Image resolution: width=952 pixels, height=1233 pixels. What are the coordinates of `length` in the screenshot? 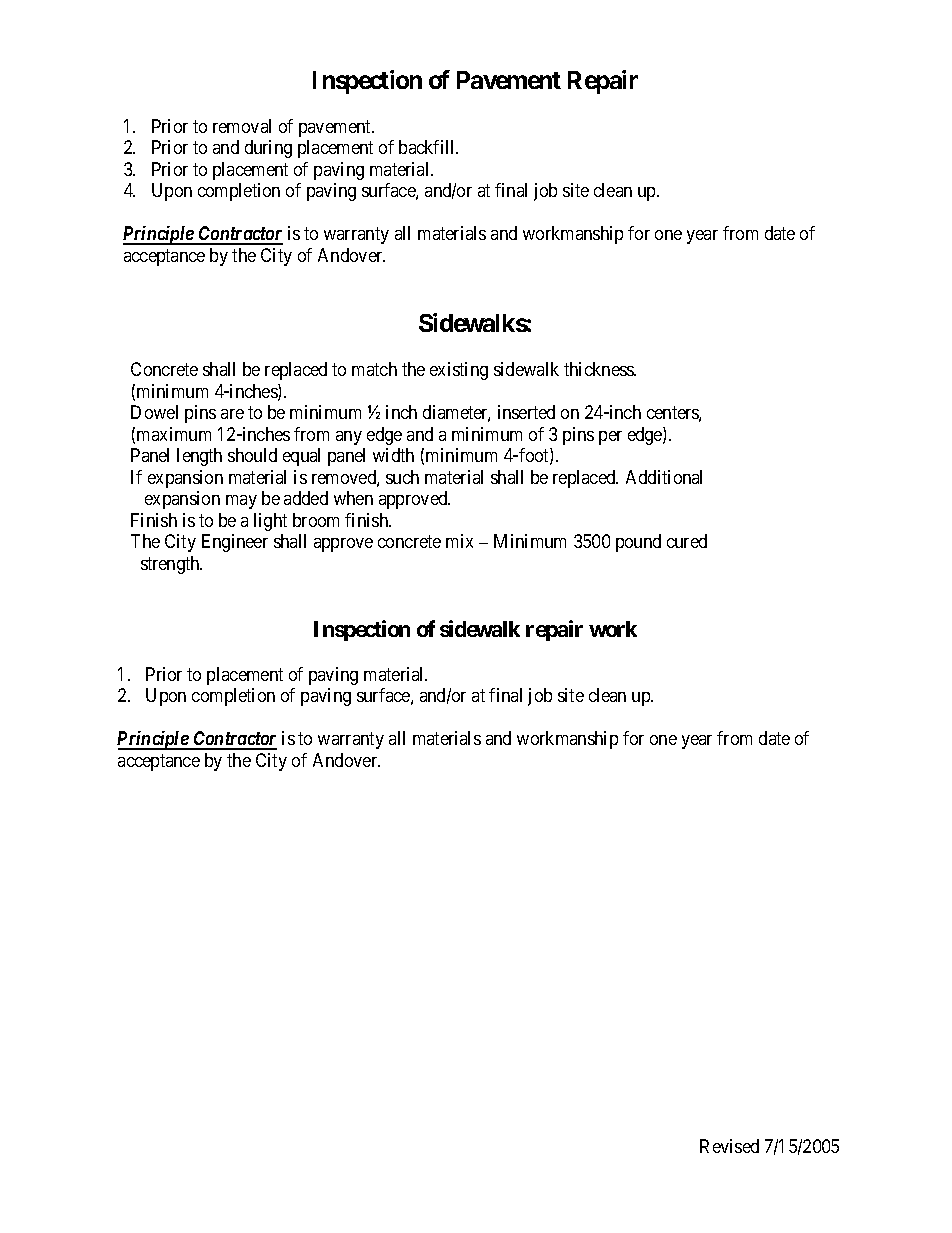 It's located at (199, 457).
